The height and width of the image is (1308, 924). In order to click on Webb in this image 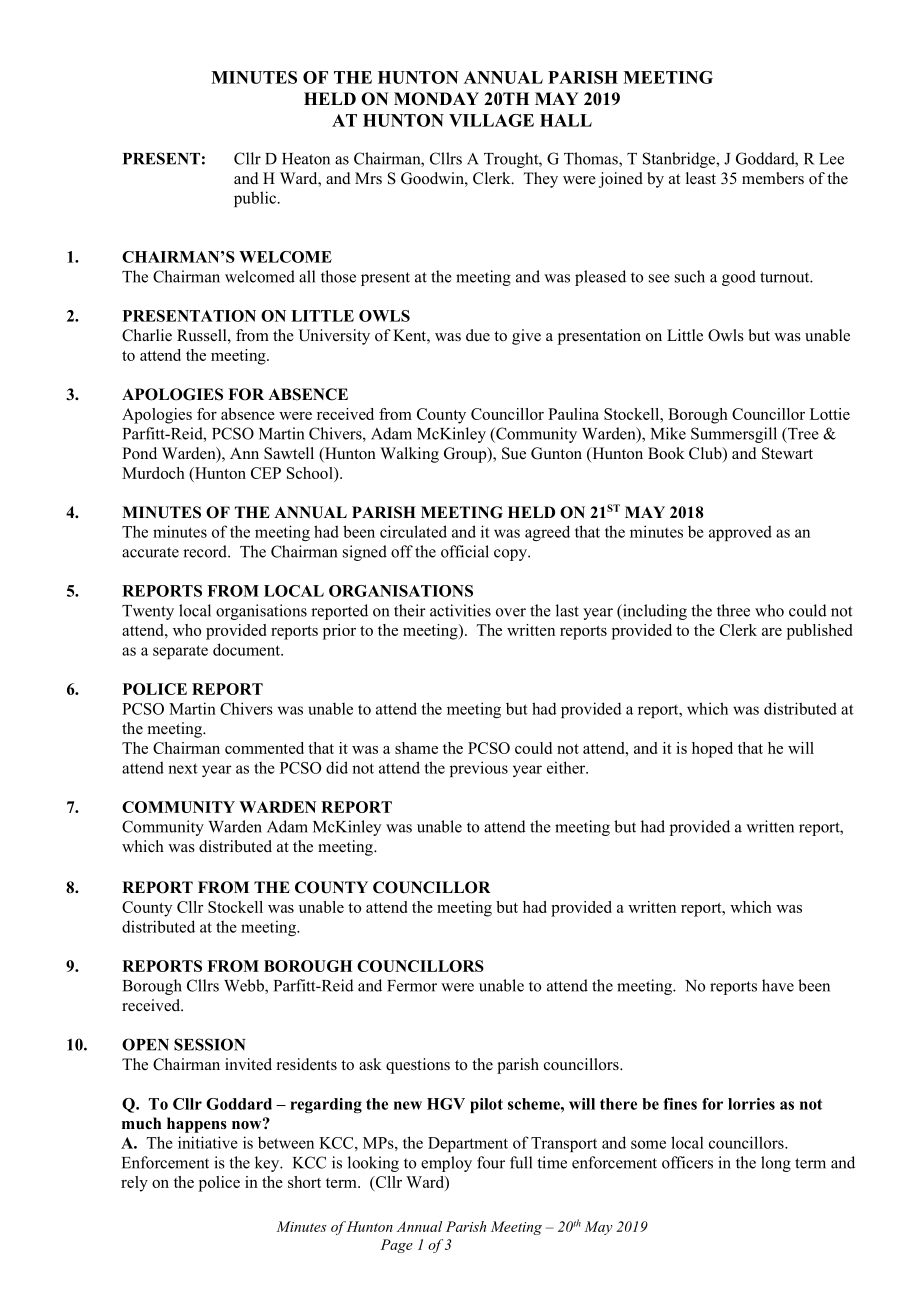, I will do `click(245, 986)`.
